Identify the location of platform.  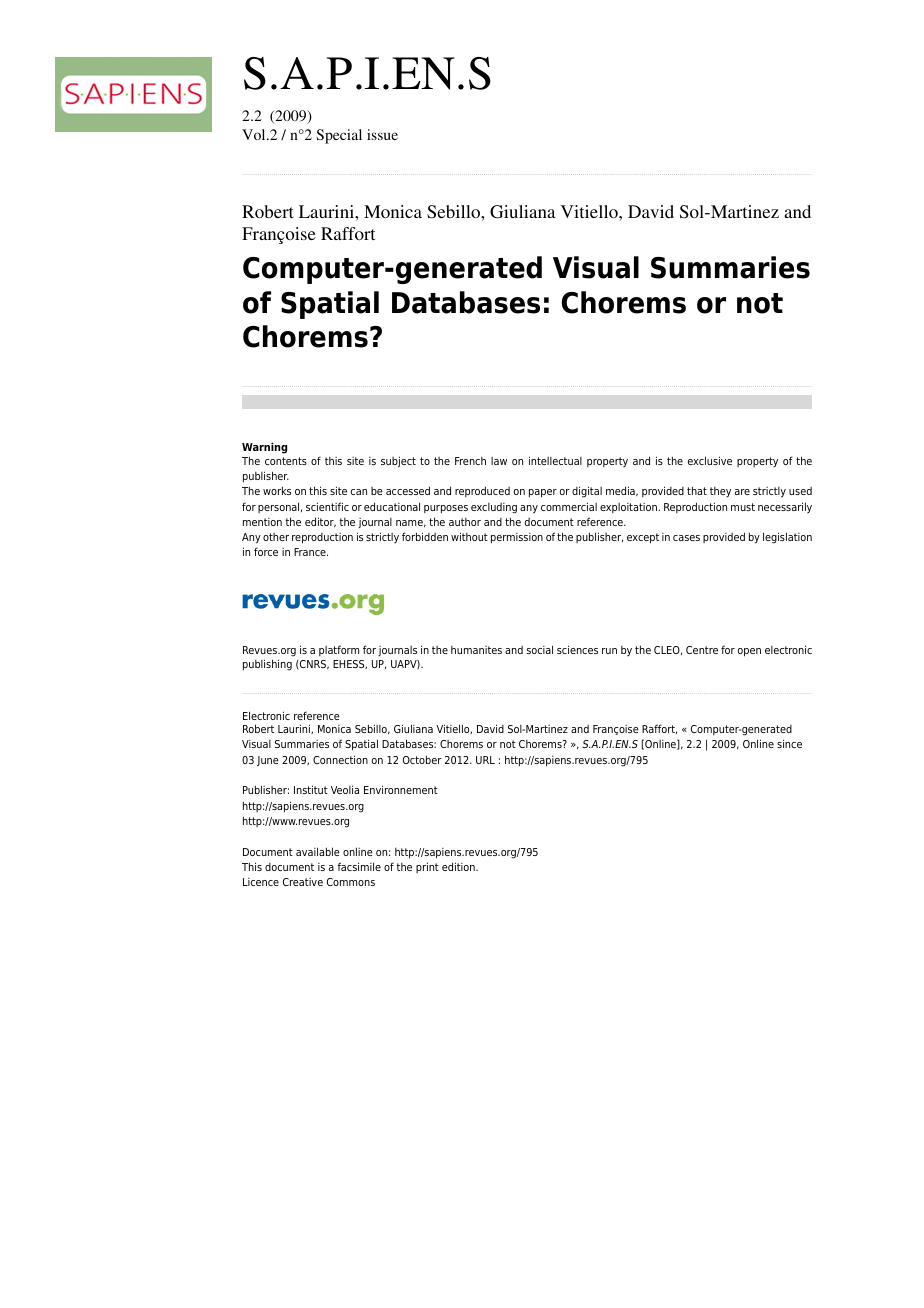
(339, 650).
